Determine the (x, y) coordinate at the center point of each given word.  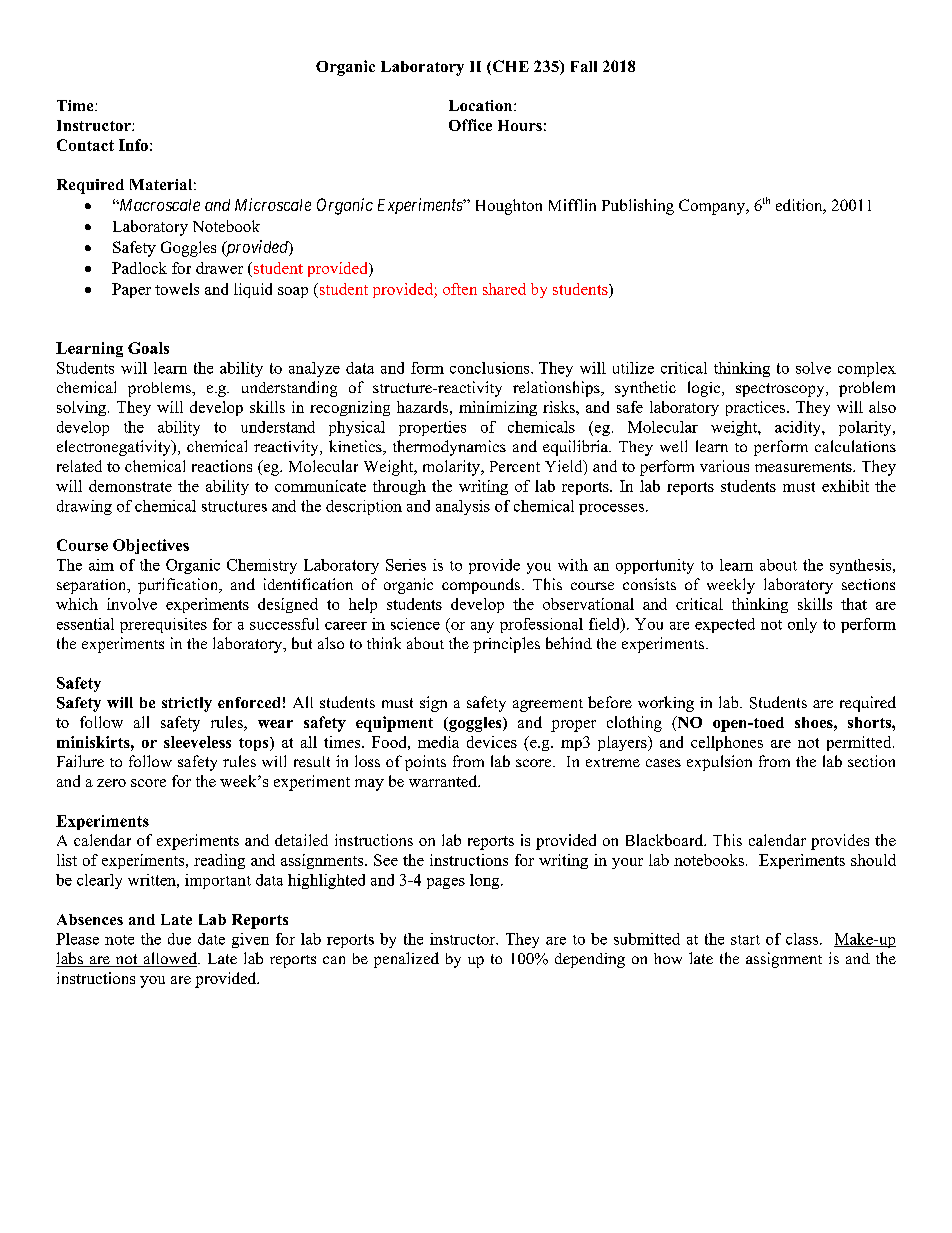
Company (713, 207)
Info (133, 145)
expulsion (719, 763)
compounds (481, 586)
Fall (584, 66)
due (179, 939)
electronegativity (115, 448)
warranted (444, 781)
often (460, 289)
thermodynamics (449, 448)
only (802, 625)
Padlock (139, 268)
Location (482, 105)
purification (179, 586)
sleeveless (197, 742)
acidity (799, 428)
